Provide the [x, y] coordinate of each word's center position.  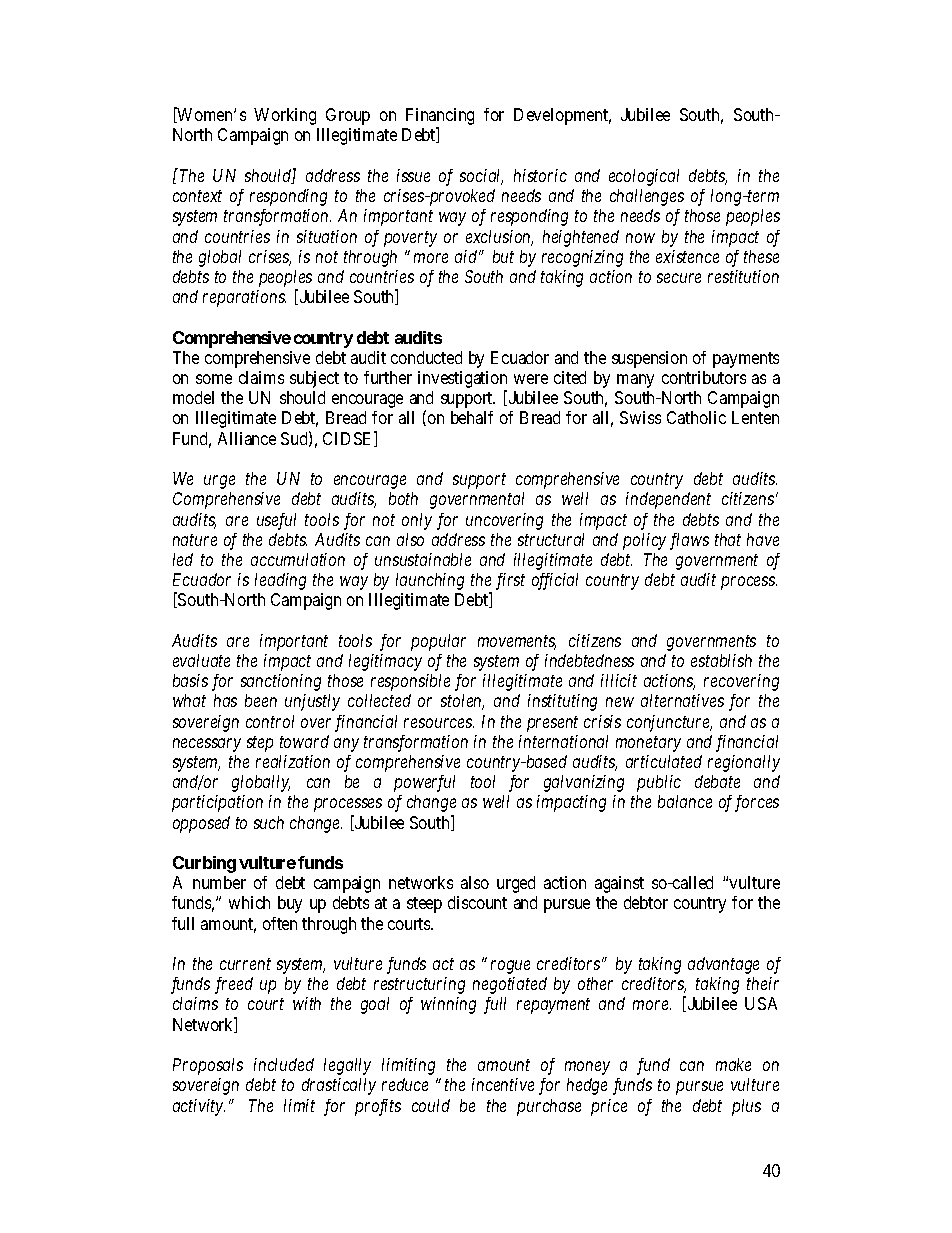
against [619, 884]
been [261, 700]
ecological [644, 177]
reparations [244, 298]
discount [477, 902]
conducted [426, 357]
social [481, 177]
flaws [689, 541]
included [284, 1064]
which [249, 902]
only [417, 521]
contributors [704, 377]
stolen [462, 702]
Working [285, 116]
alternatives [682, 700]
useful [276, 521]
